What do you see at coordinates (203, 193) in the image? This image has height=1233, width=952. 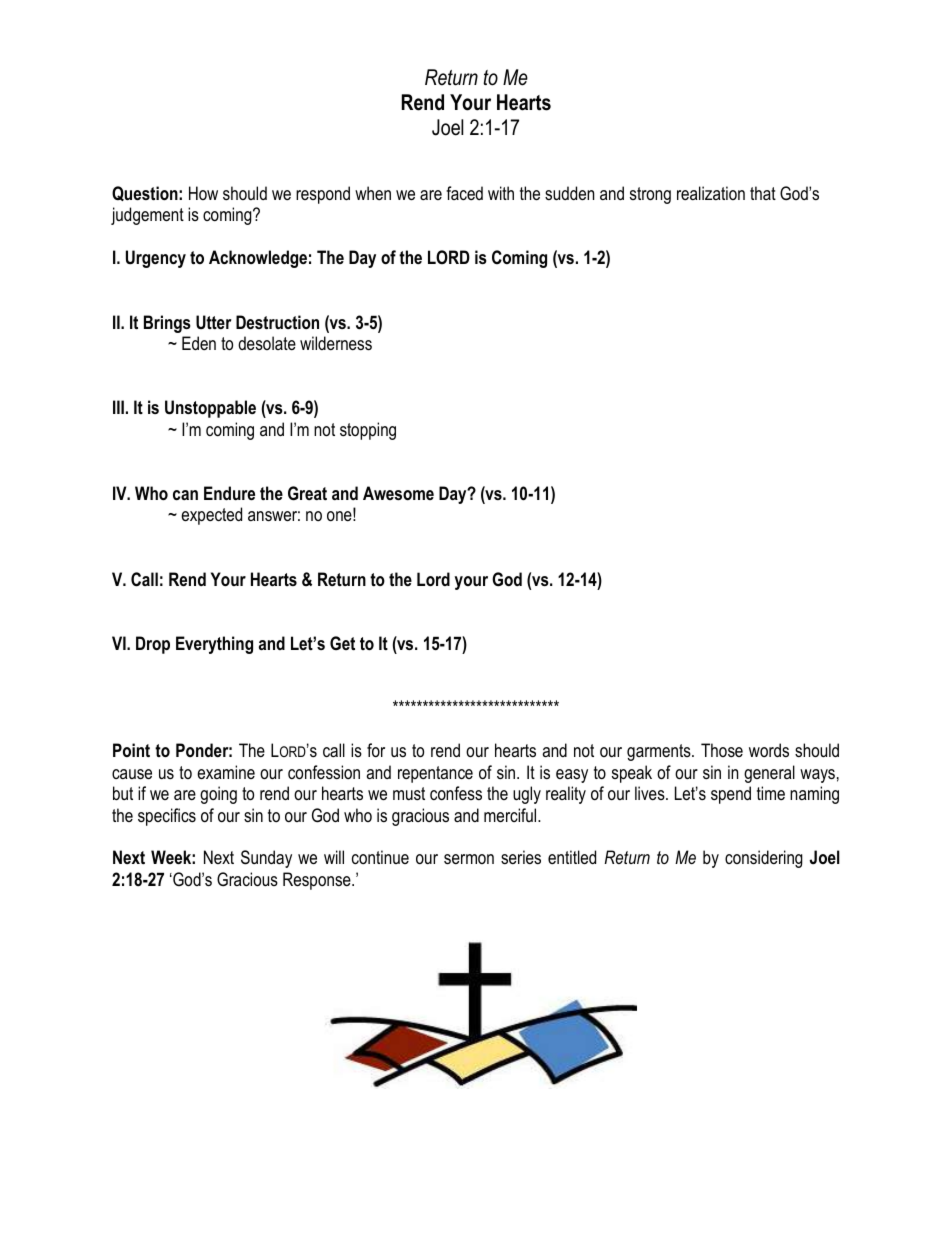 I see `How` at bounding box center [203, 193].
